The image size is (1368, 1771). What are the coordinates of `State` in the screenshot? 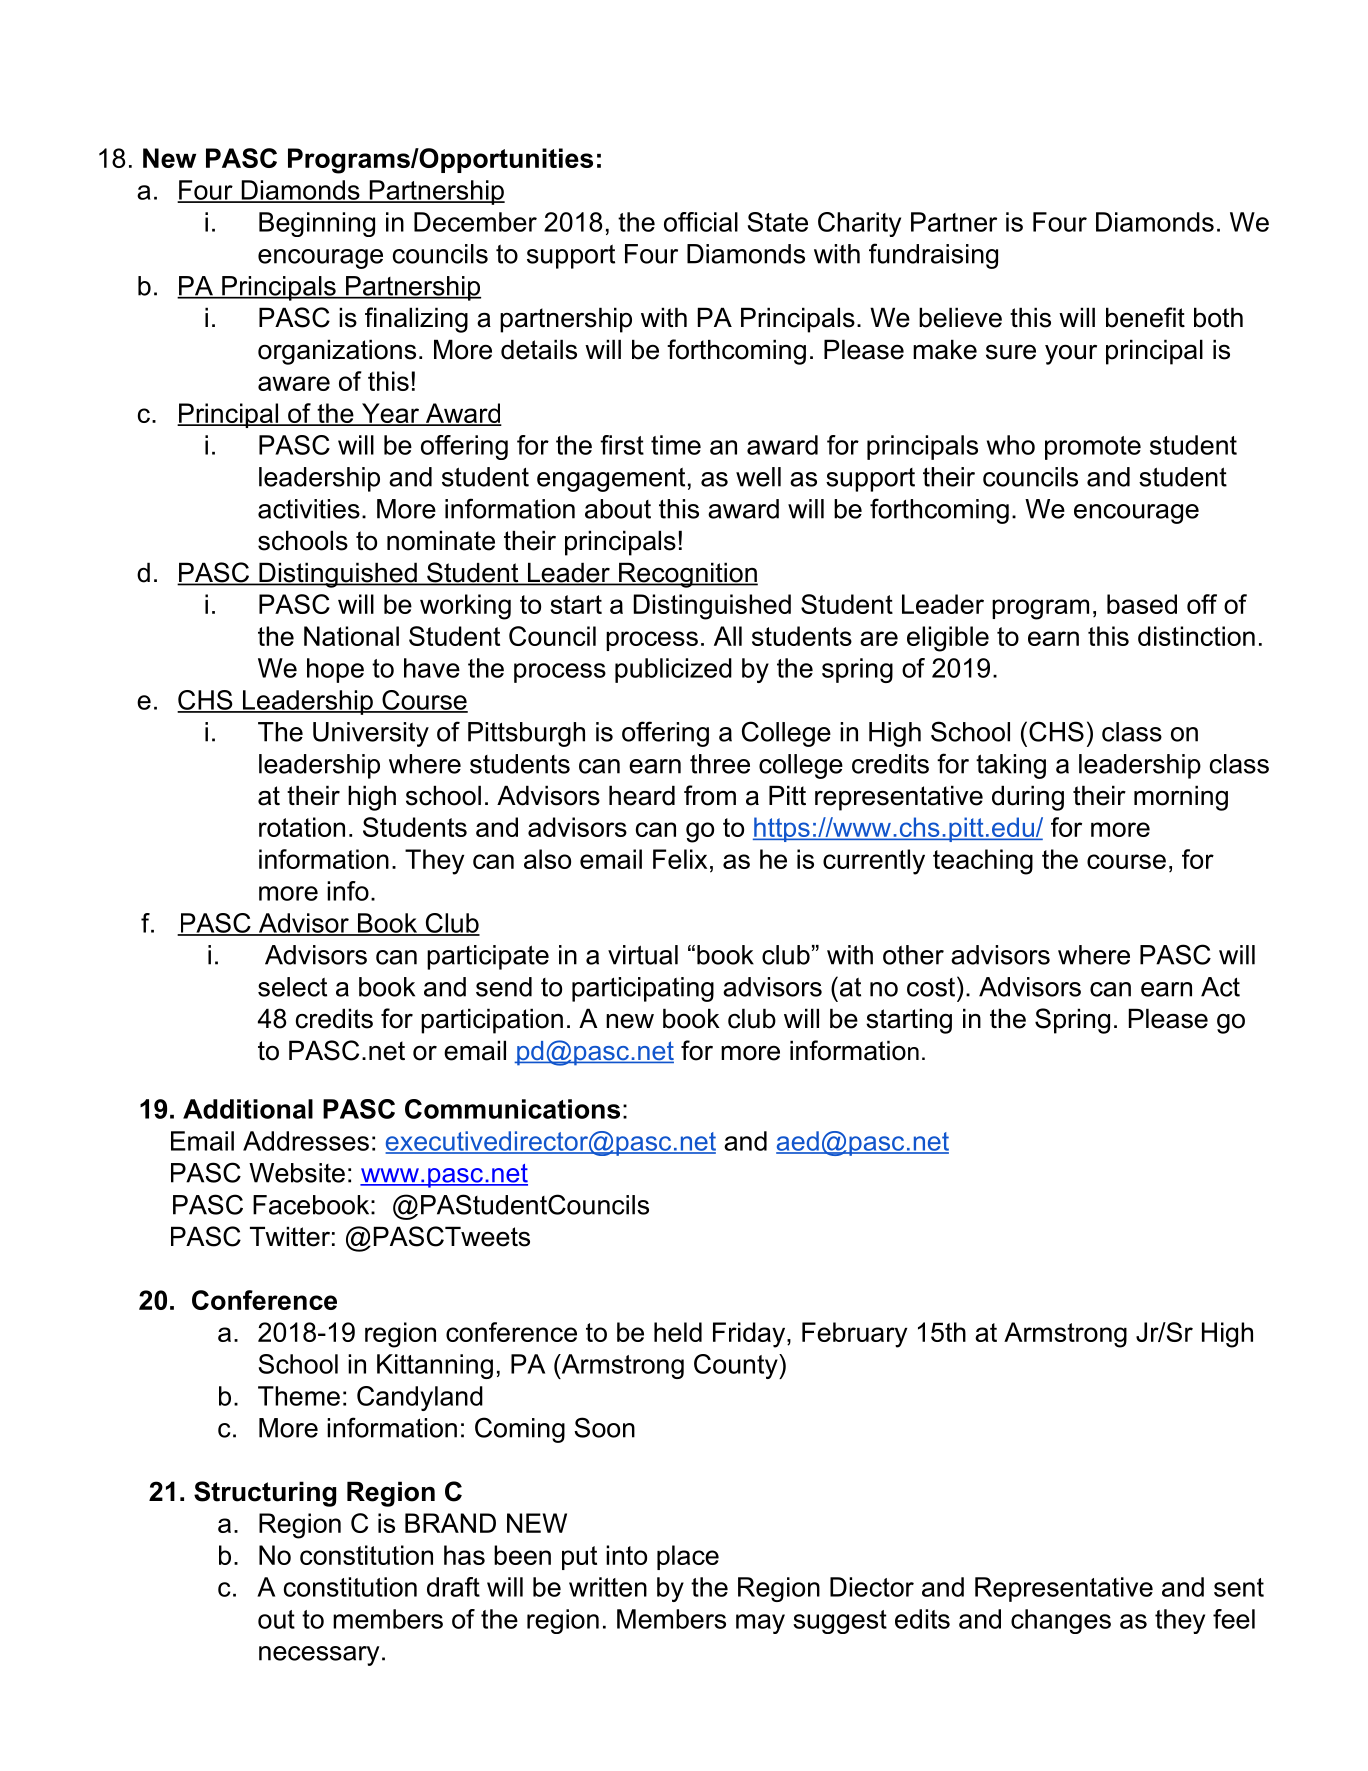 It's located at (778, 222).
